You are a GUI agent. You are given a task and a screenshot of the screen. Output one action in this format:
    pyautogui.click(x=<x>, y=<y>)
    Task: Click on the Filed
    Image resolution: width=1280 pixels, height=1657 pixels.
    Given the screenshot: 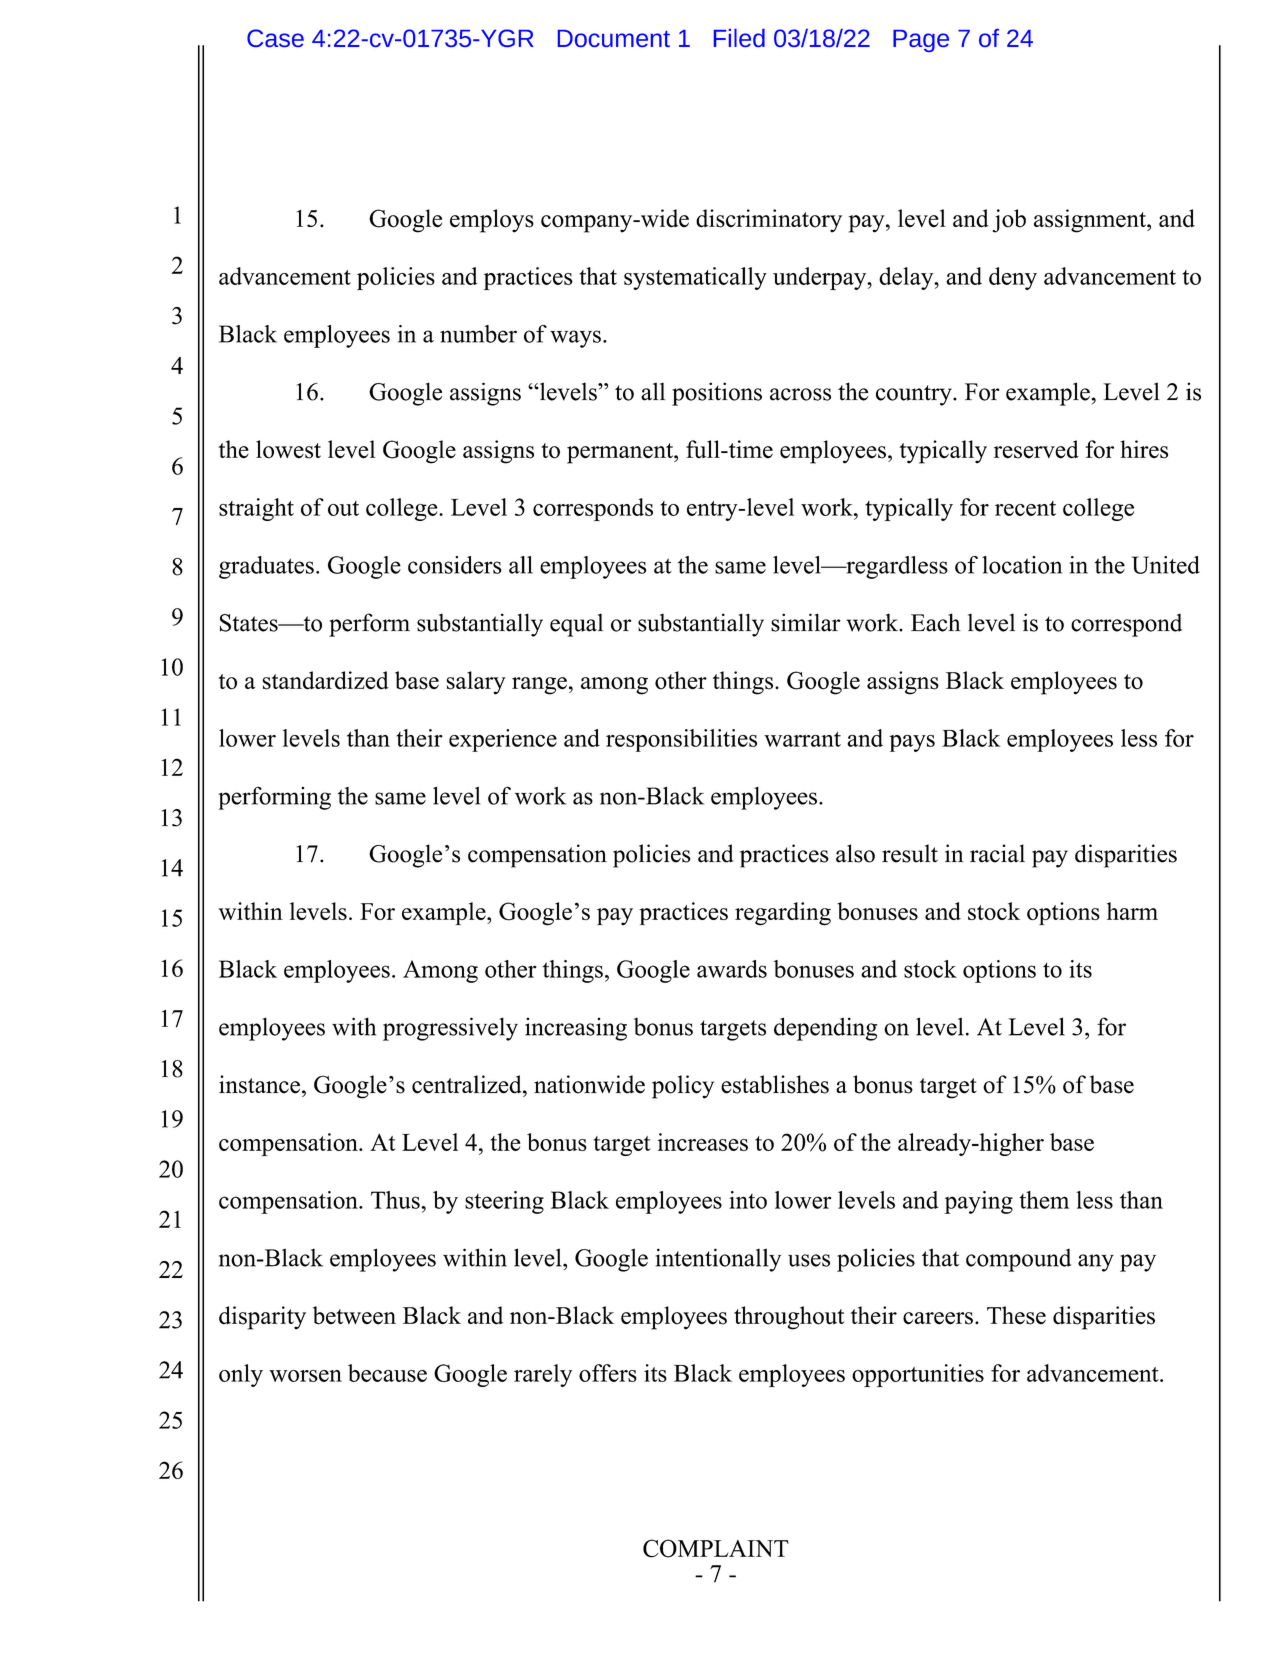 What is the action you would take?
    pyautogui.click(x=739, y=38)
